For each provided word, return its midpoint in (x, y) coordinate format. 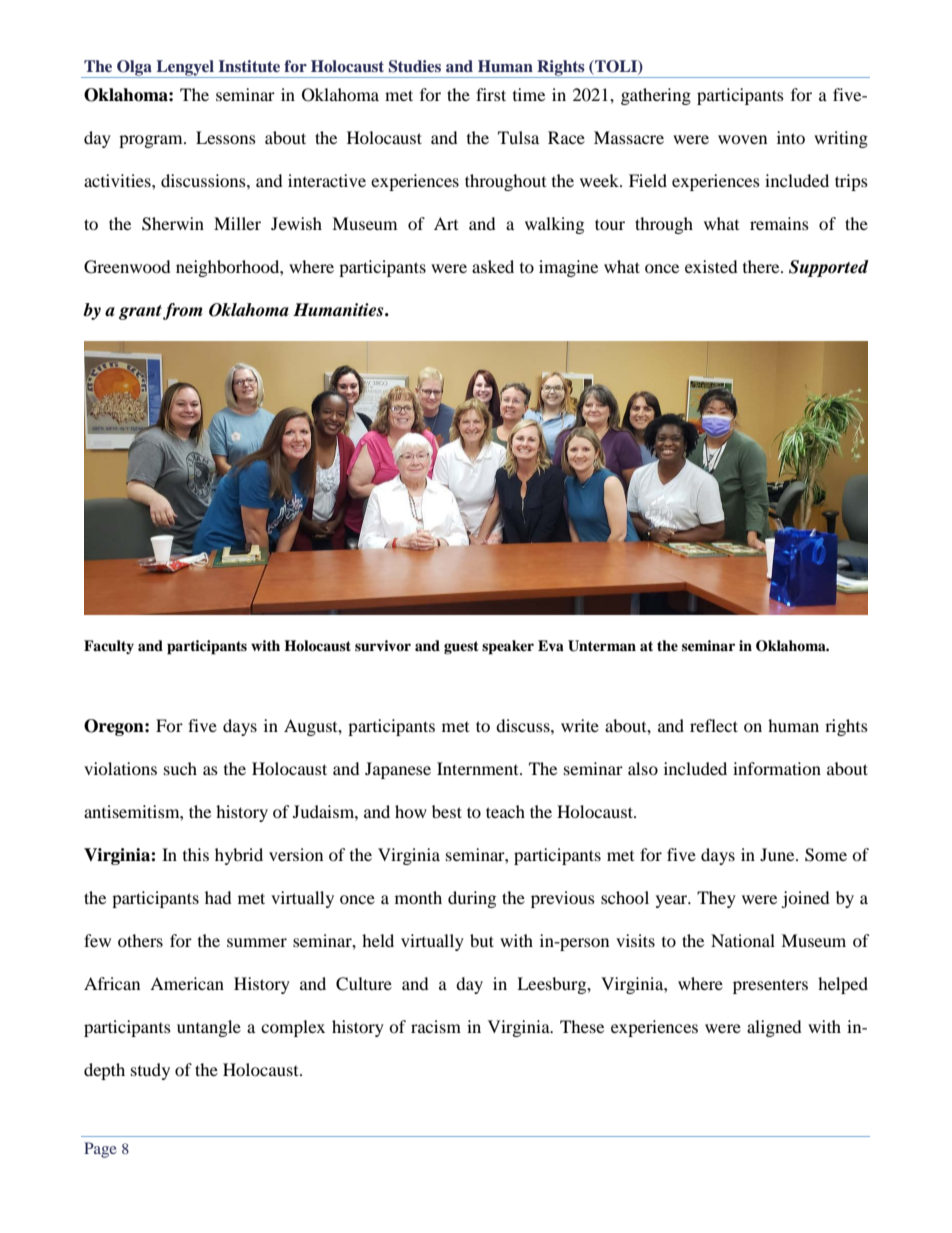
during (472, 899)
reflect (714, 725)
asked (493, 266)
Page (100, 1150)
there (762, 266)
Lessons (226, 137)
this (196, 854)
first (491, 94)
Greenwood (127, 267)
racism (436, 1026)
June (778, 854)
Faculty (109, 647)
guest (461, 647)
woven (742, 139)
